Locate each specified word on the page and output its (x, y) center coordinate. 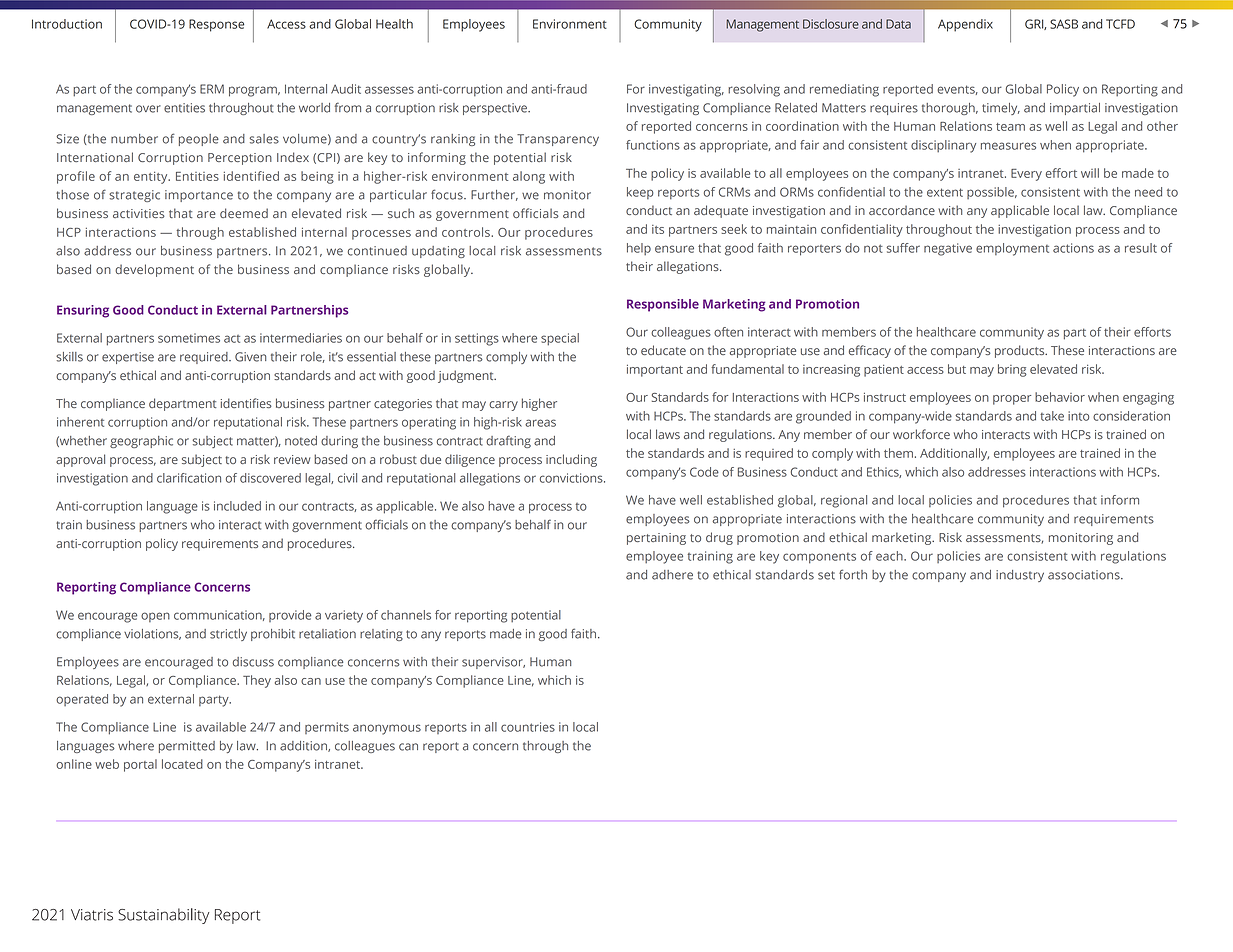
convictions (572, 478)
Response (216, 25)
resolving (754, 90)
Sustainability (163, 916)
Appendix (965, 25)
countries (528, 727)
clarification (189, 478)
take (1052, 416)
